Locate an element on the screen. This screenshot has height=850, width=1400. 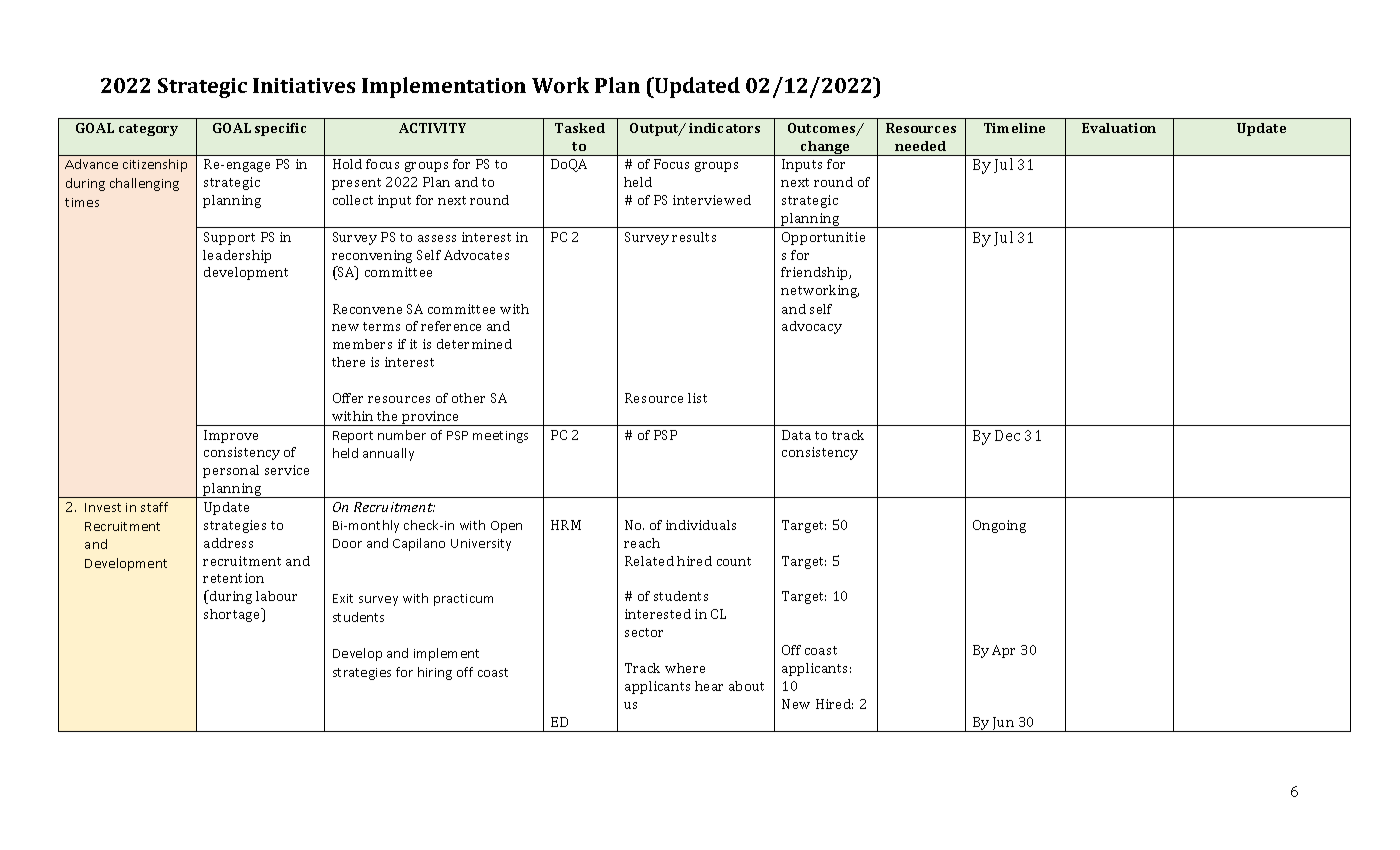
leadership is located at coordinates (237, 256).
